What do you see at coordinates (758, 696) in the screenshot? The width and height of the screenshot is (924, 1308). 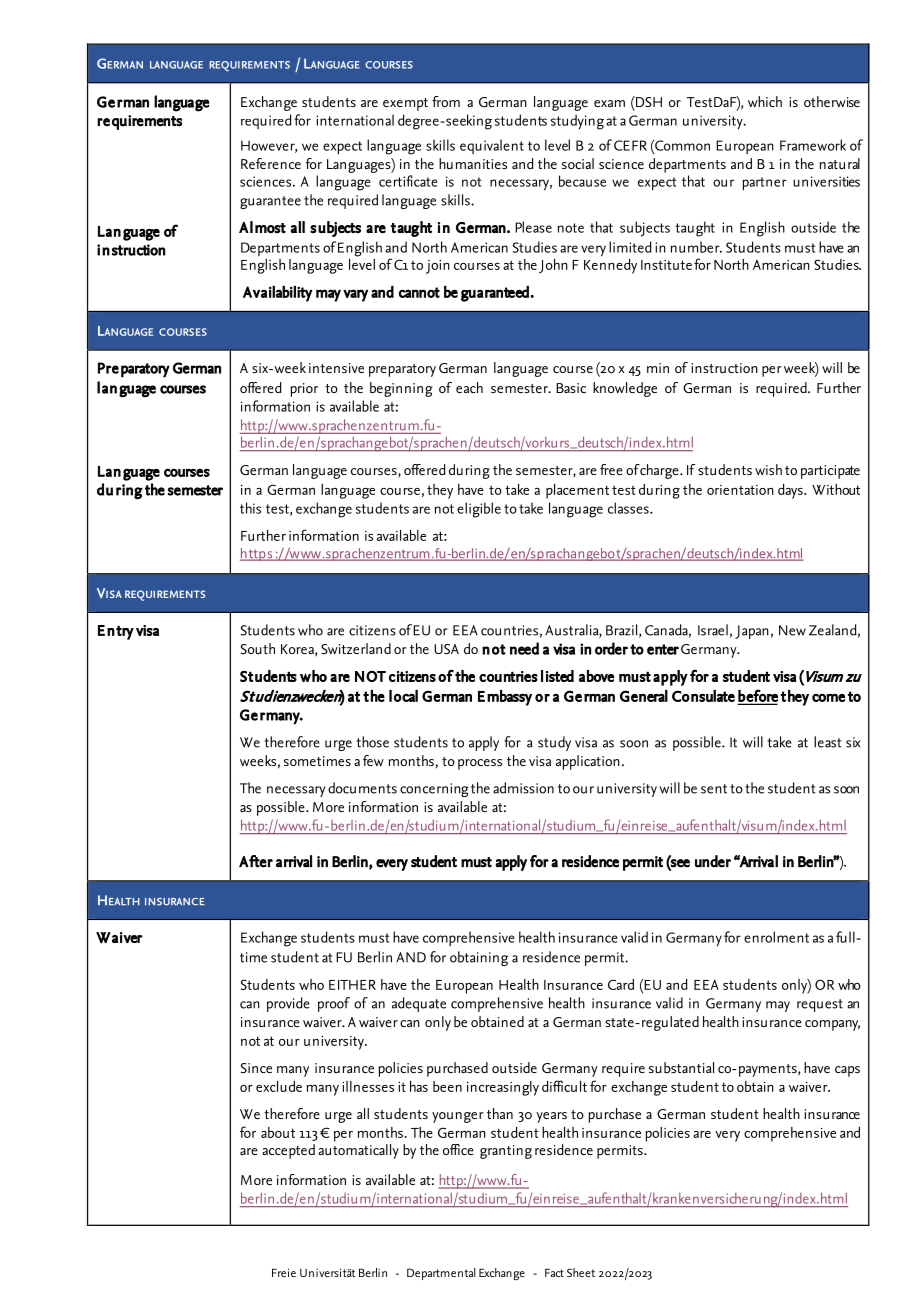 I see `before` at bounding box center [758, 696].
